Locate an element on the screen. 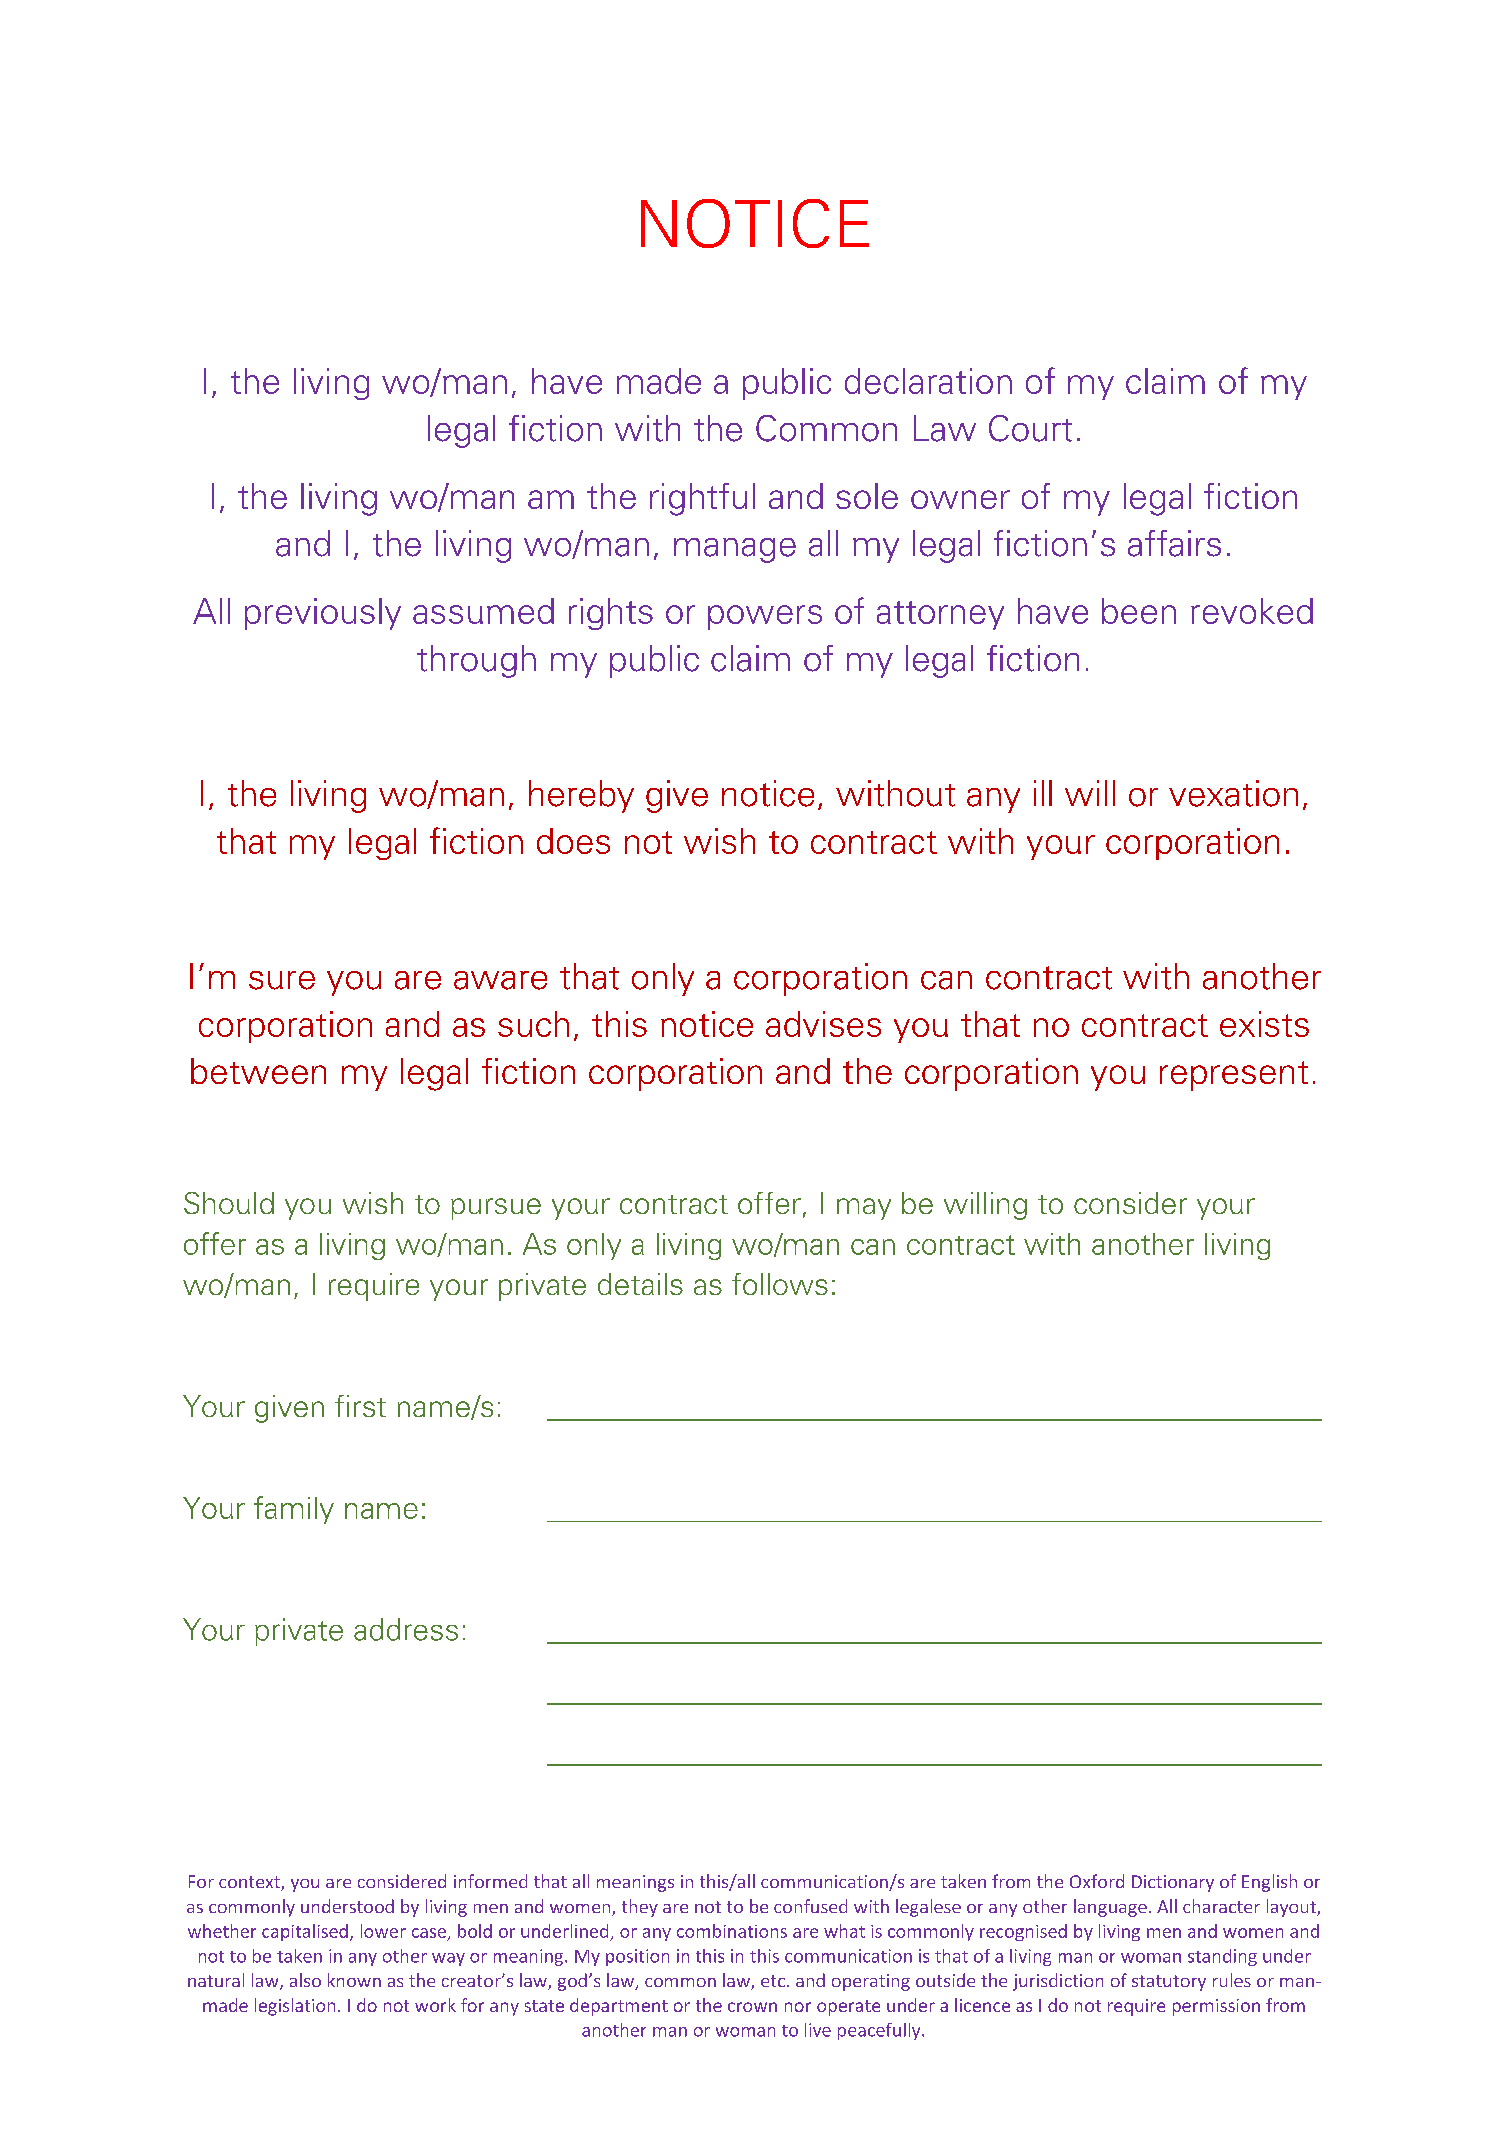 The width and height of the screenshot is (1508, 2132). rightful is located at coordinates (702, 499).
